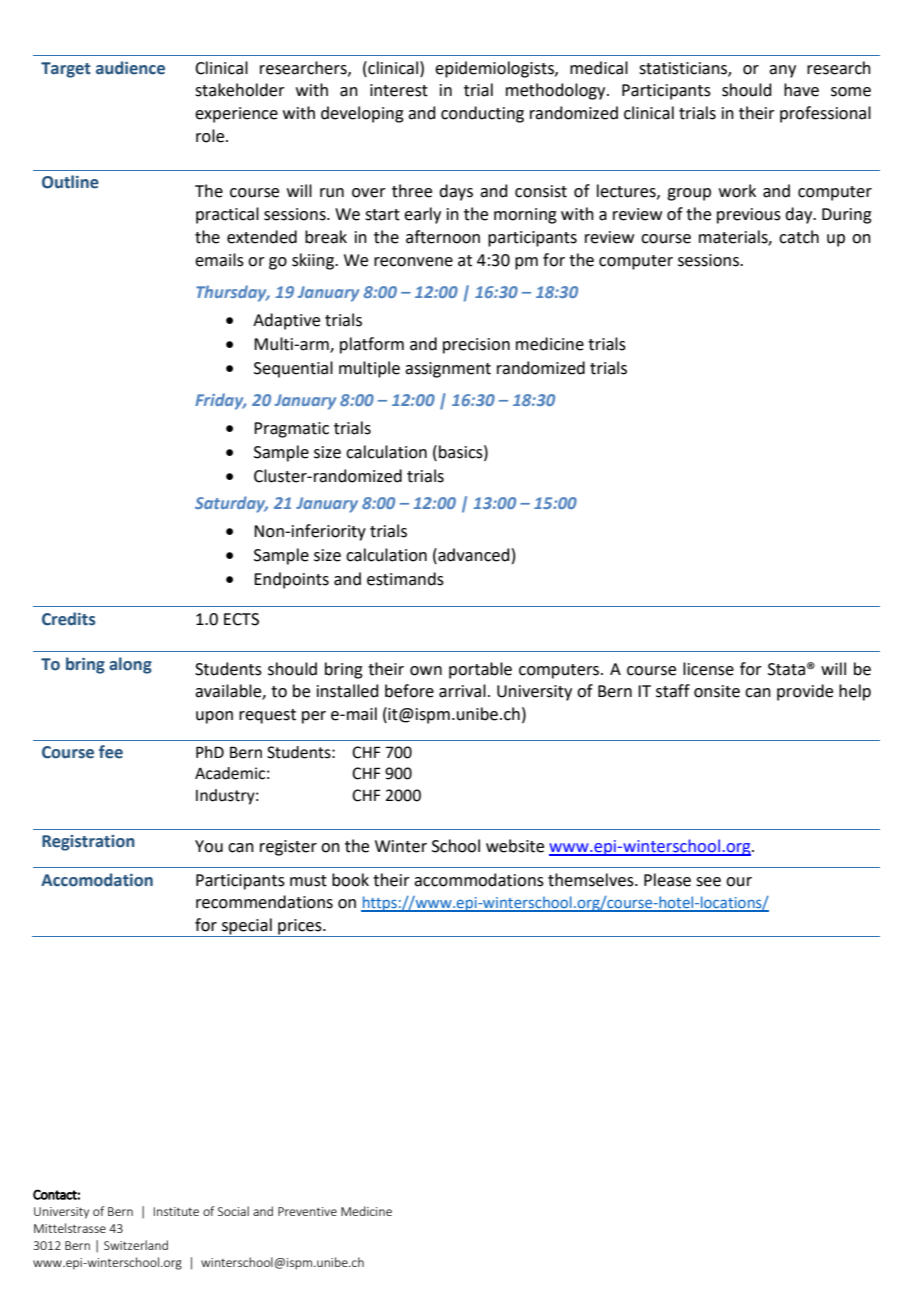  What do you see at coordinates (708, 882) in the document?
I see `see` at bounding box center [708, 882].
